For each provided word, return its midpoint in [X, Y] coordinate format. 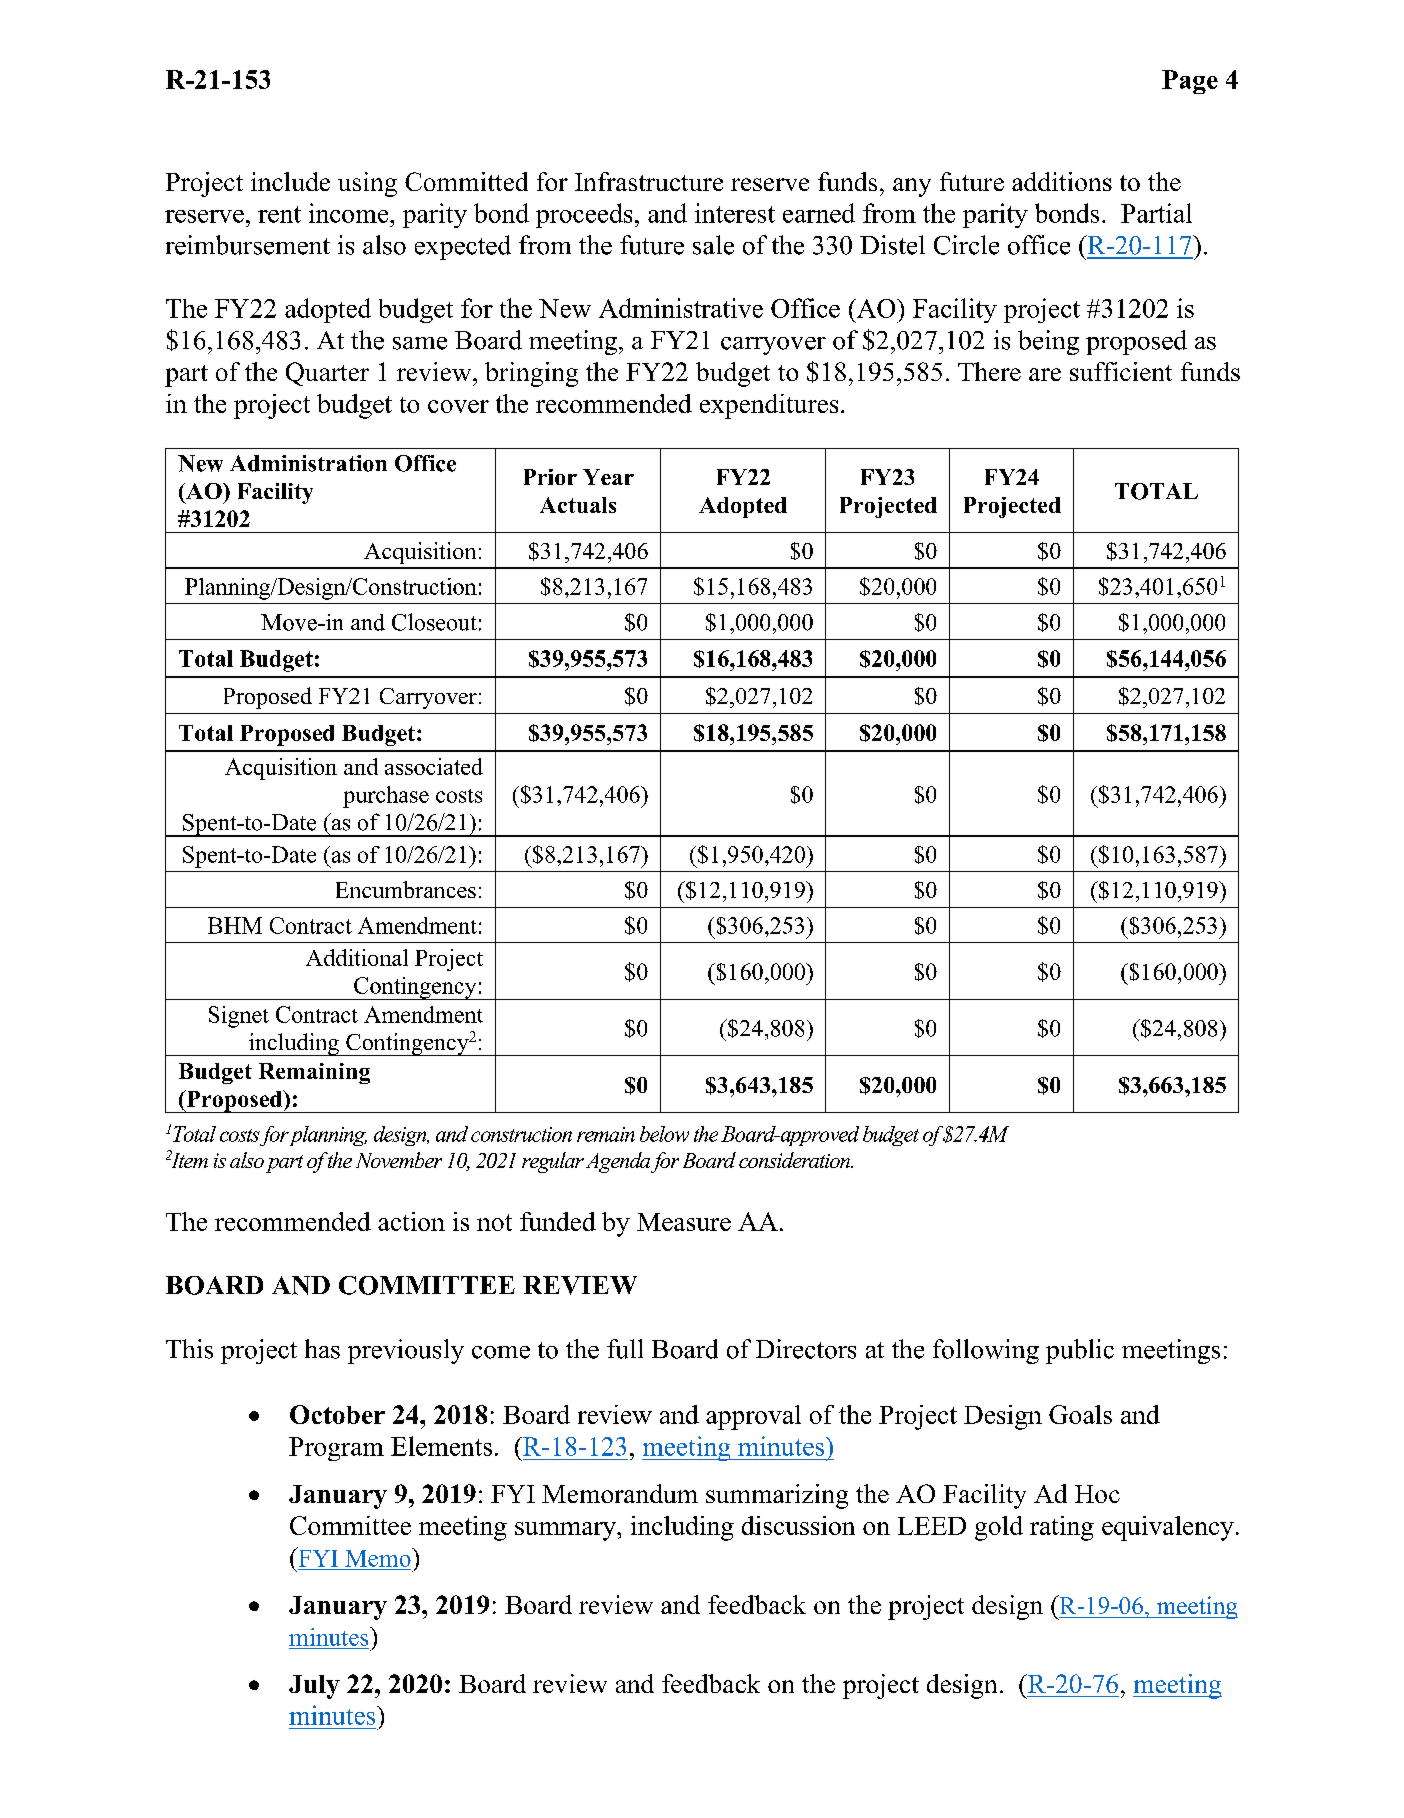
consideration [795, 1160]
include [290, 181]
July [314, 1687]
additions [1062, 181]
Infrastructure [649, 181]
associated [434, 766]
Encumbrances [406, 889]
